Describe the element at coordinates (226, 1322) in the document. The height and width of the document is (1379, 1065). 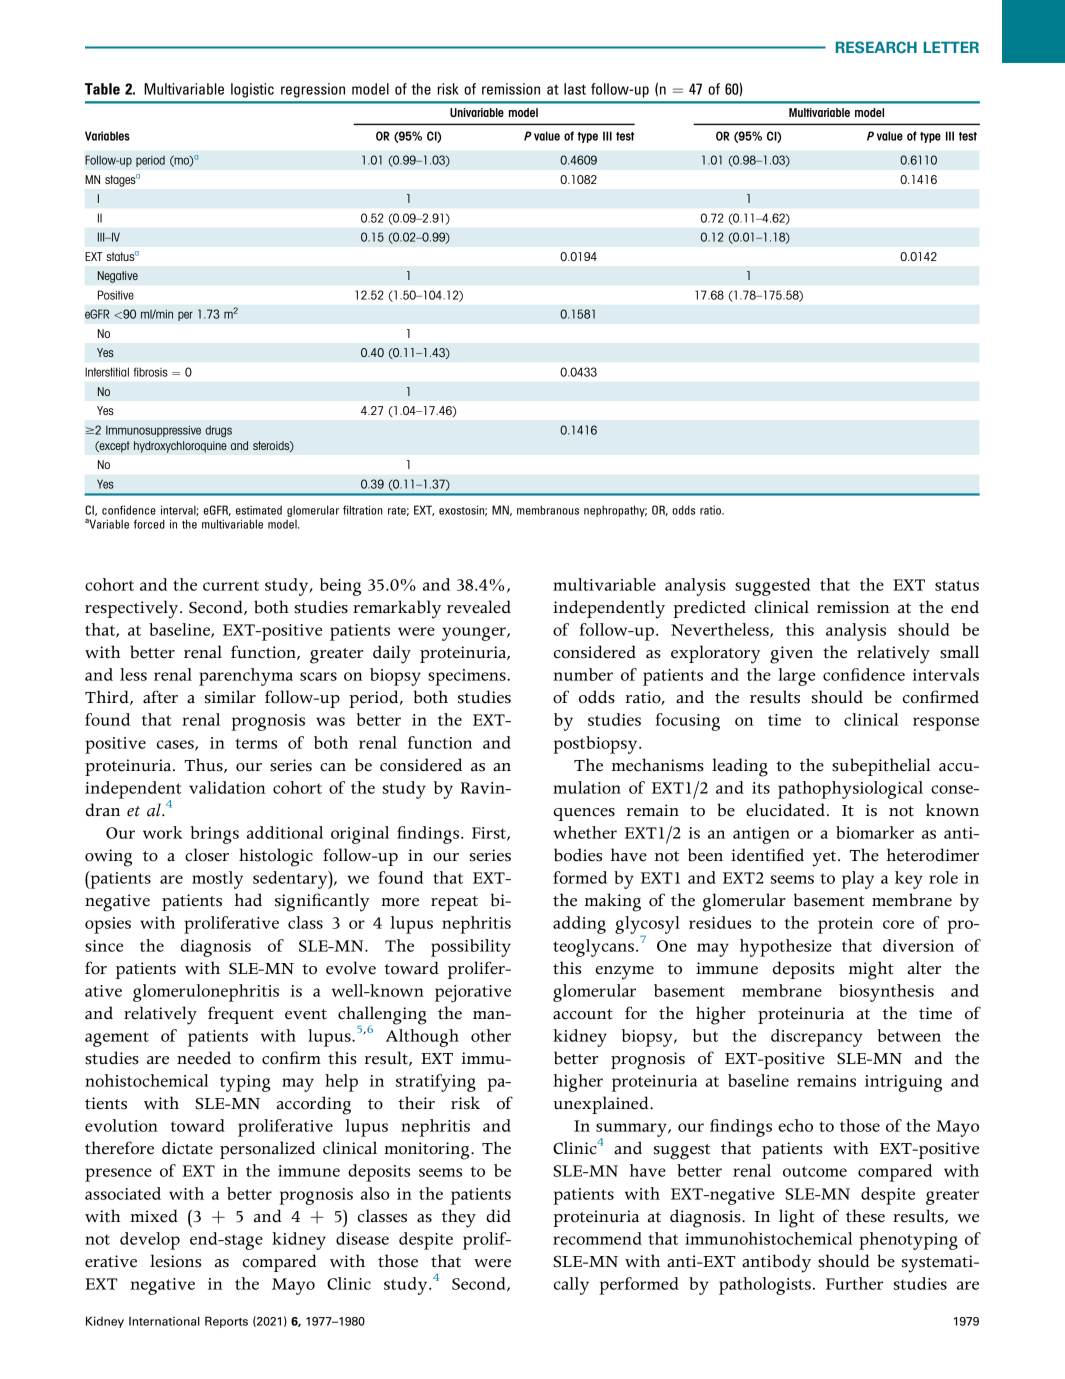
I see `Reports` at that location.
